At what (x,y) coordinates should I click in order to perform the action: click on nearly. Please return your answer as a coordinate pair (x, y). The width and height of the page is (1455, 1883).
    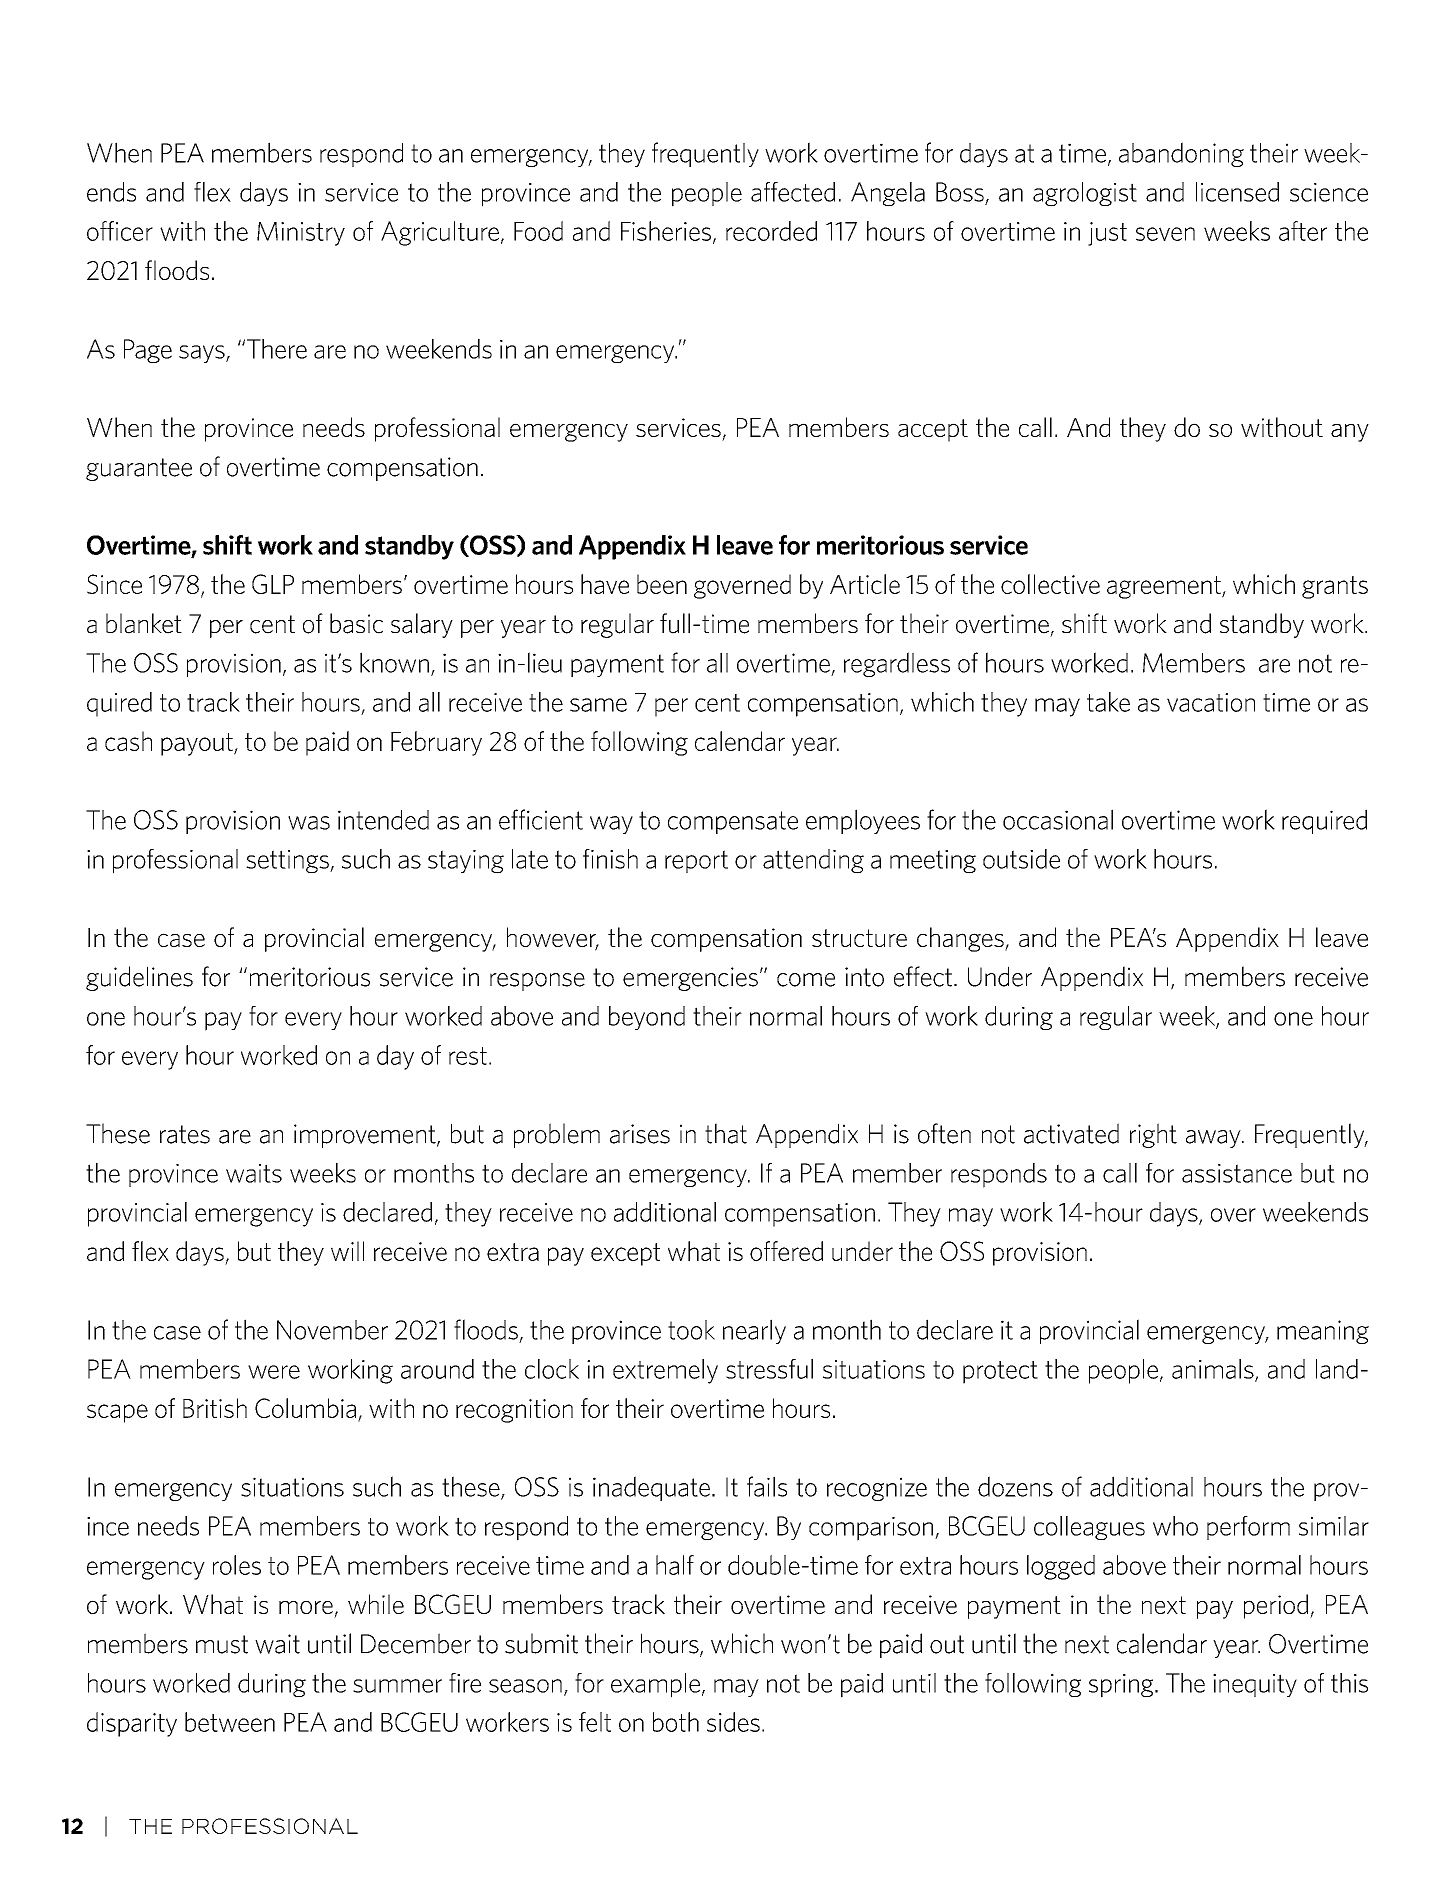
    Looking at the image, I should click on (754, 1331).
